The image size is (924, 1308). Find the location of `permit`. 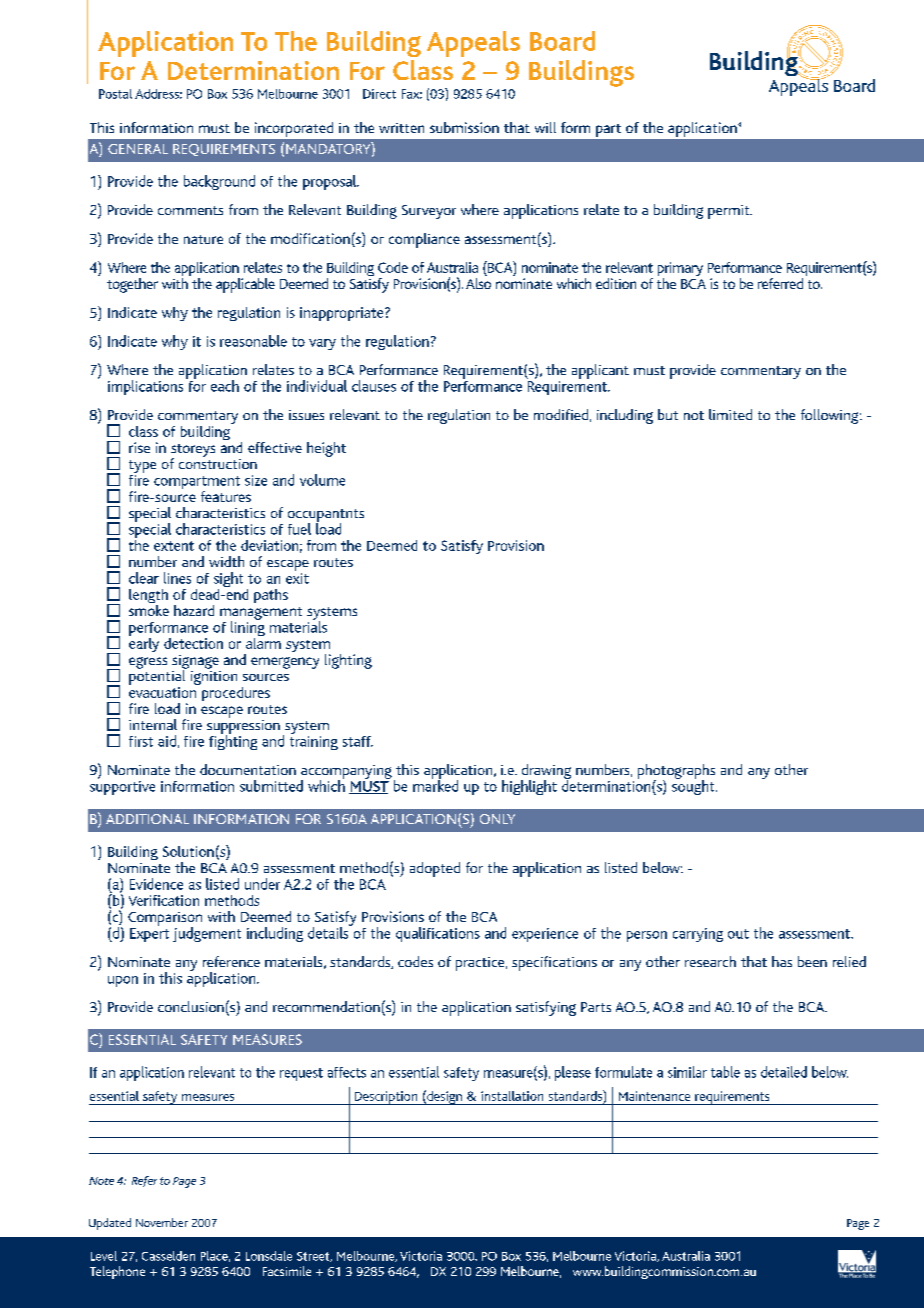

permit is located at coordinates (730, 212).
